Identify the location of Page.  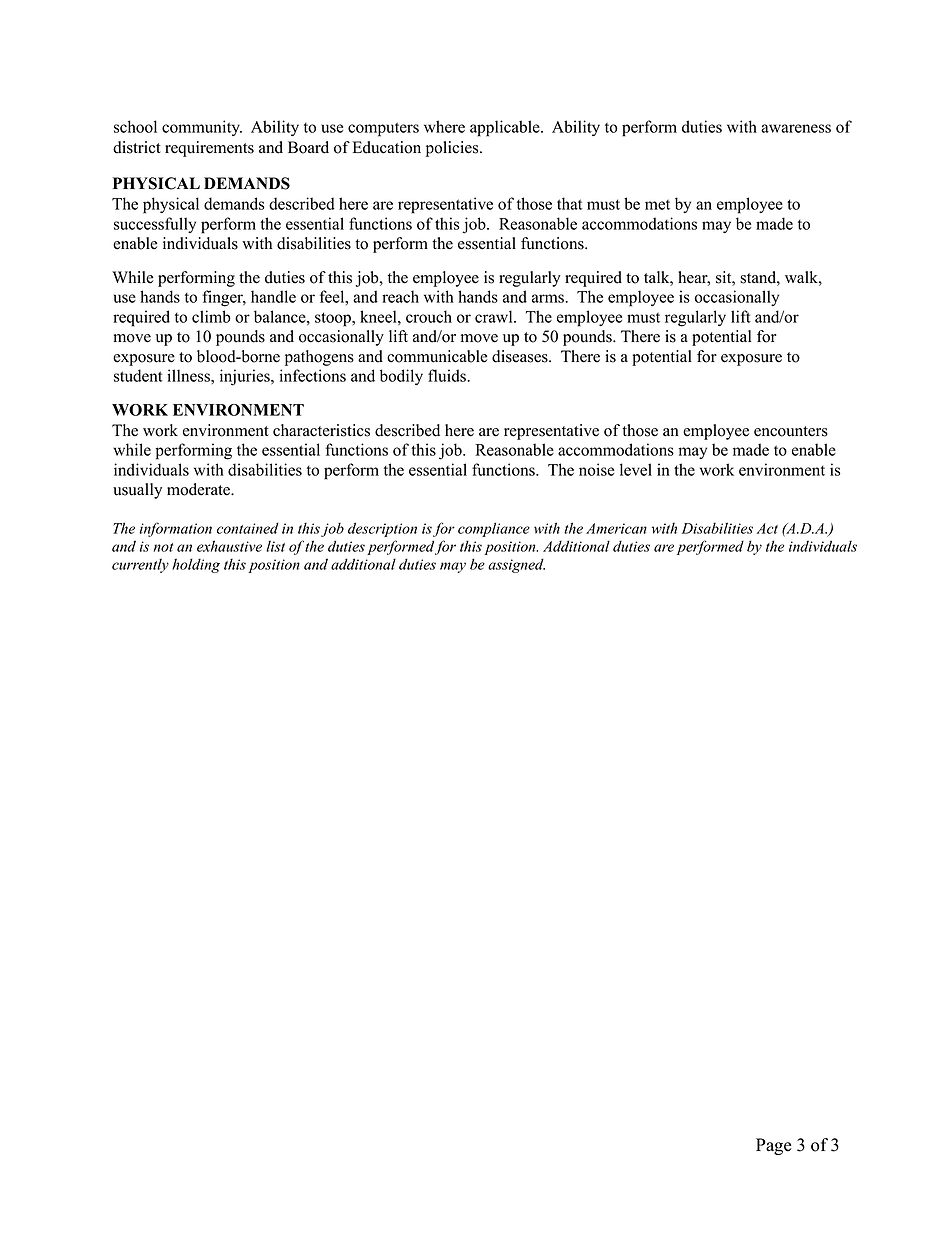
(774, 1146).
